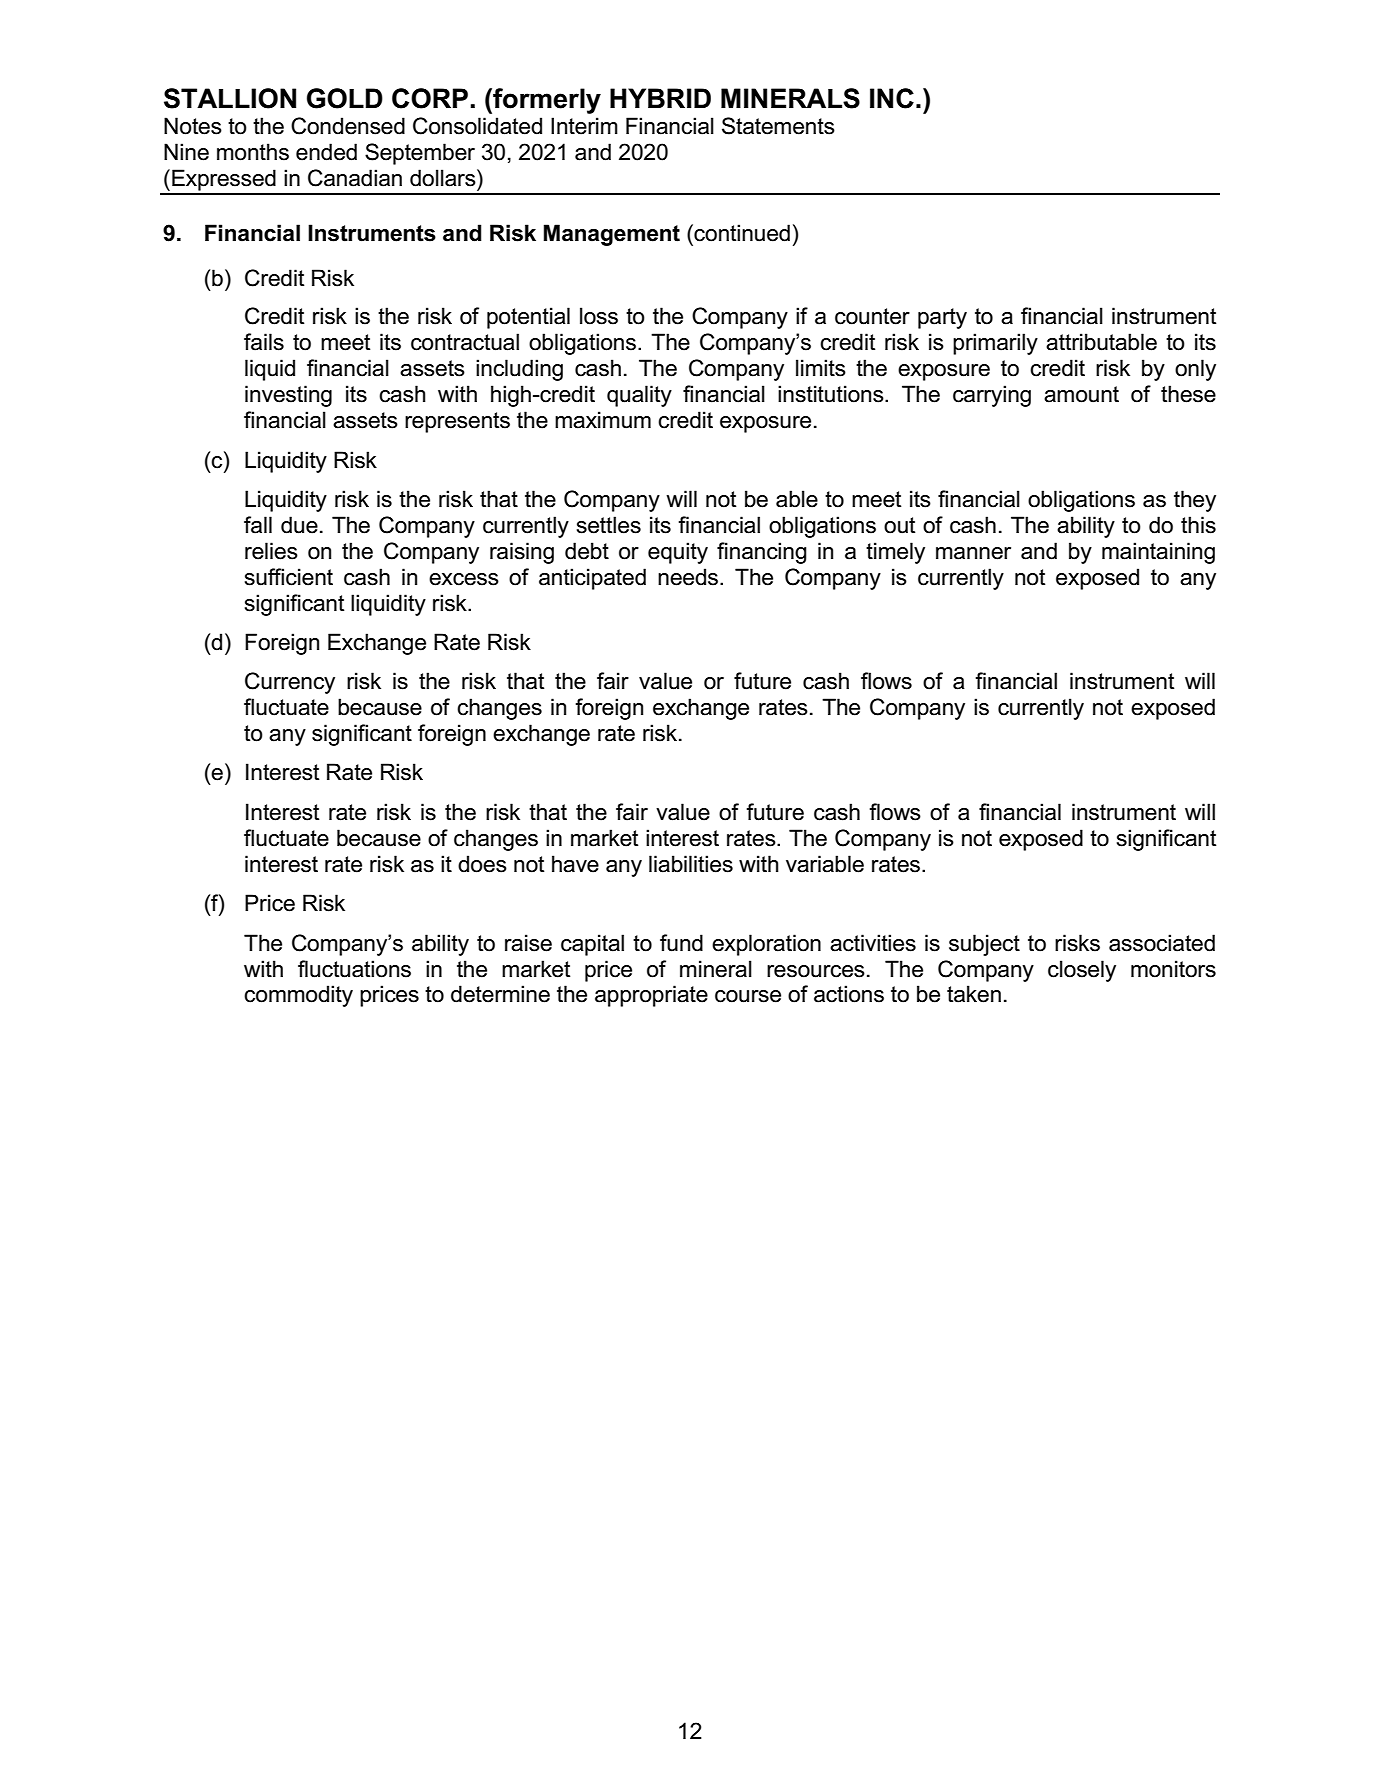 This document has height=1783, width=1377. Describe the element at coordinates (271, 551) in the document. I see `relies` at that location.
